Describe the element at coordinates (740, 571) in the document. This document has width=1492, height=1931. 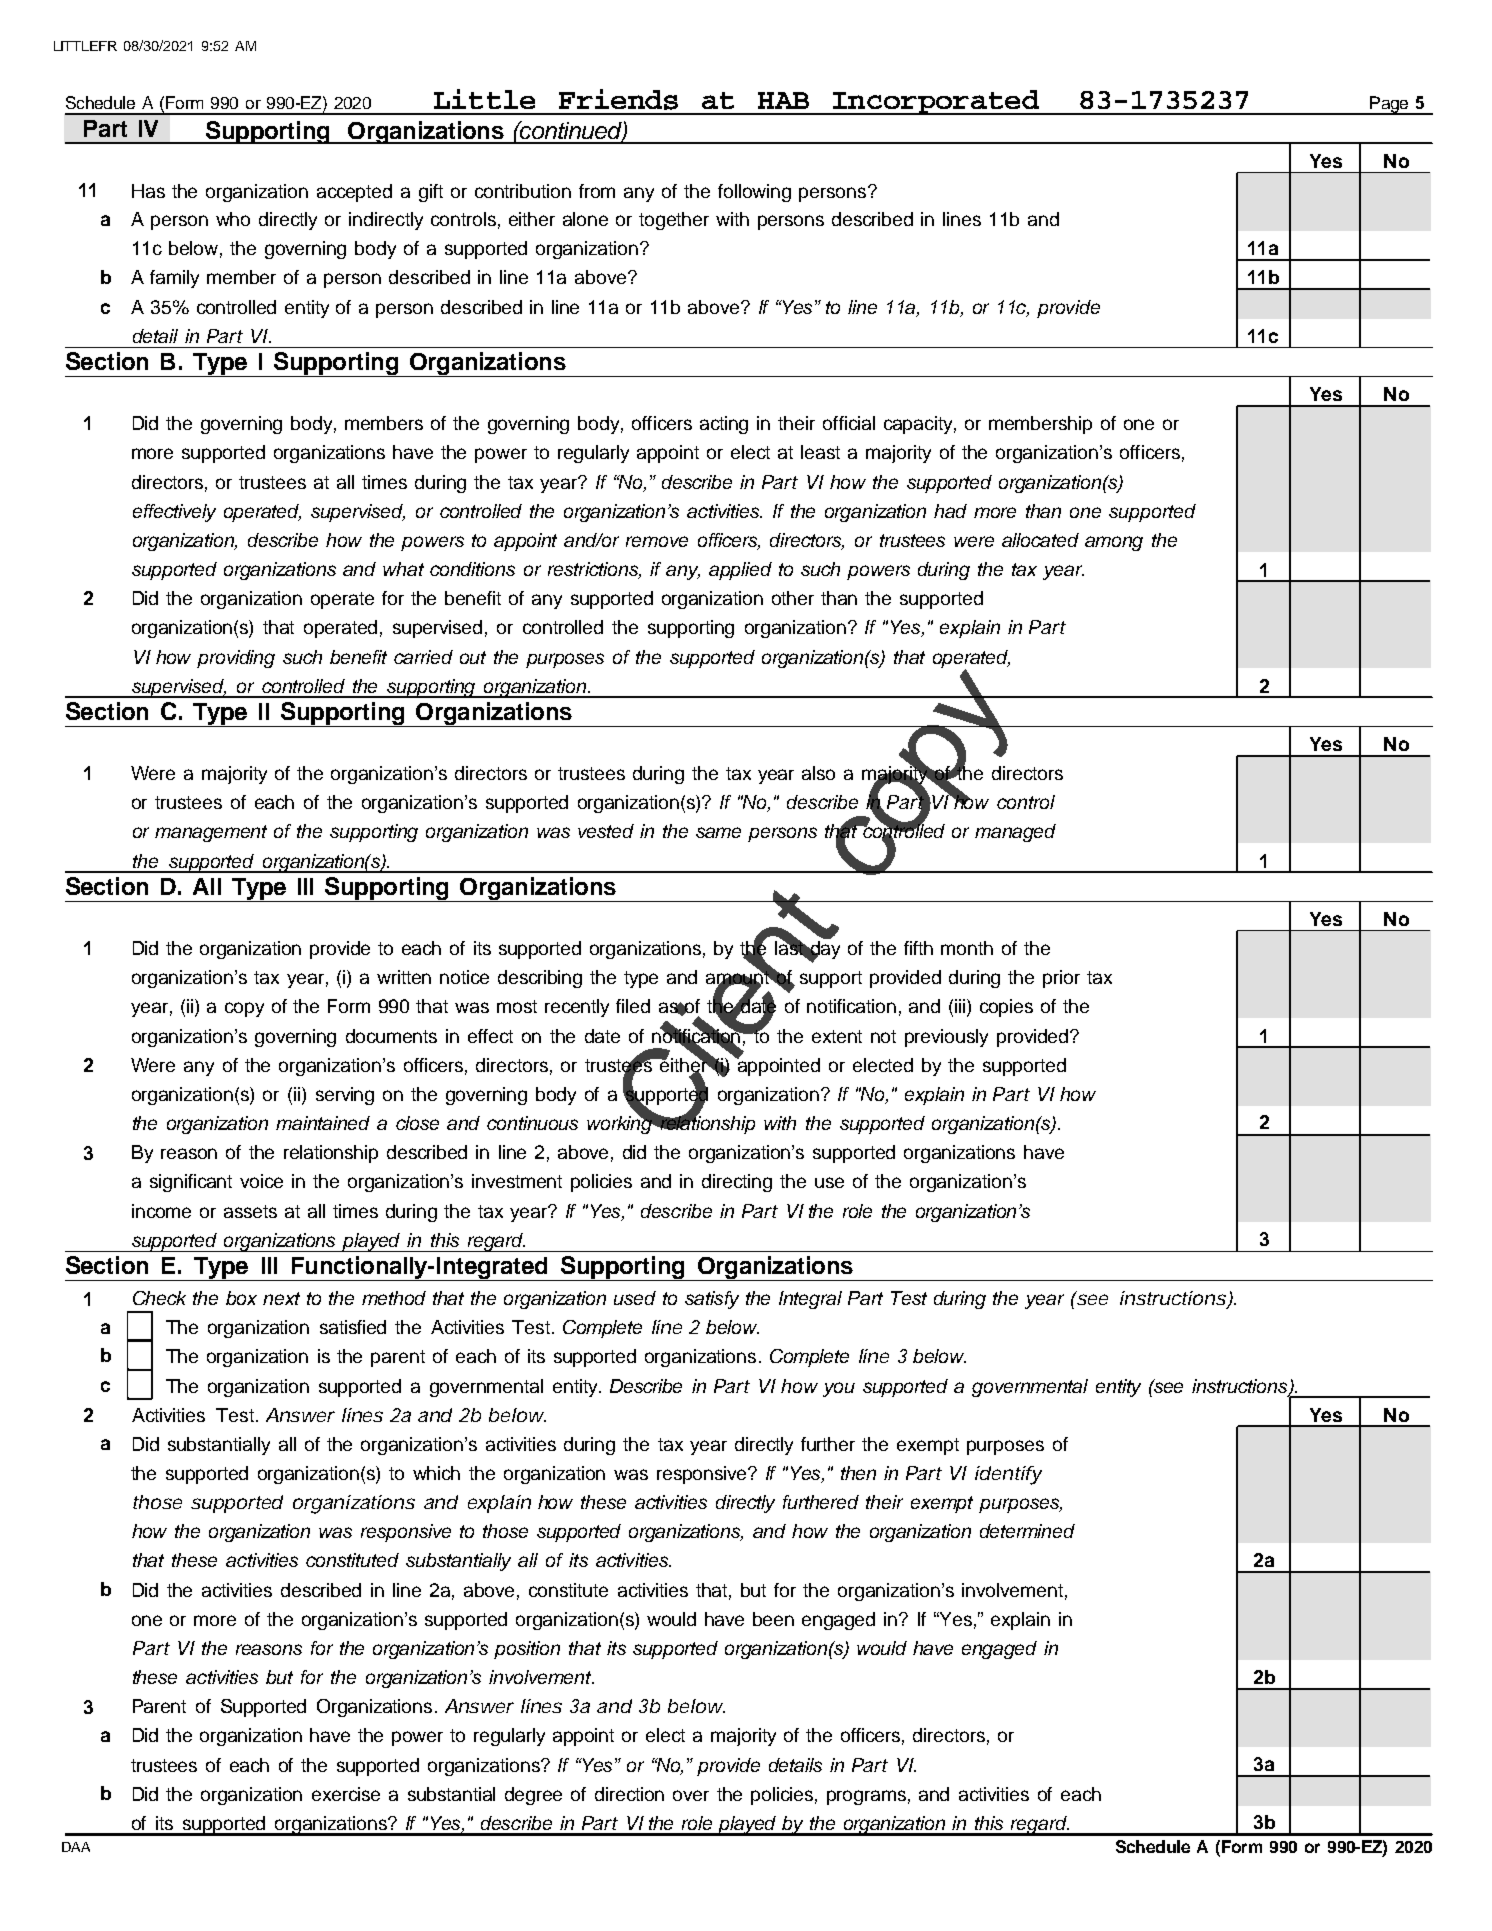
I see `applied` at that location.
